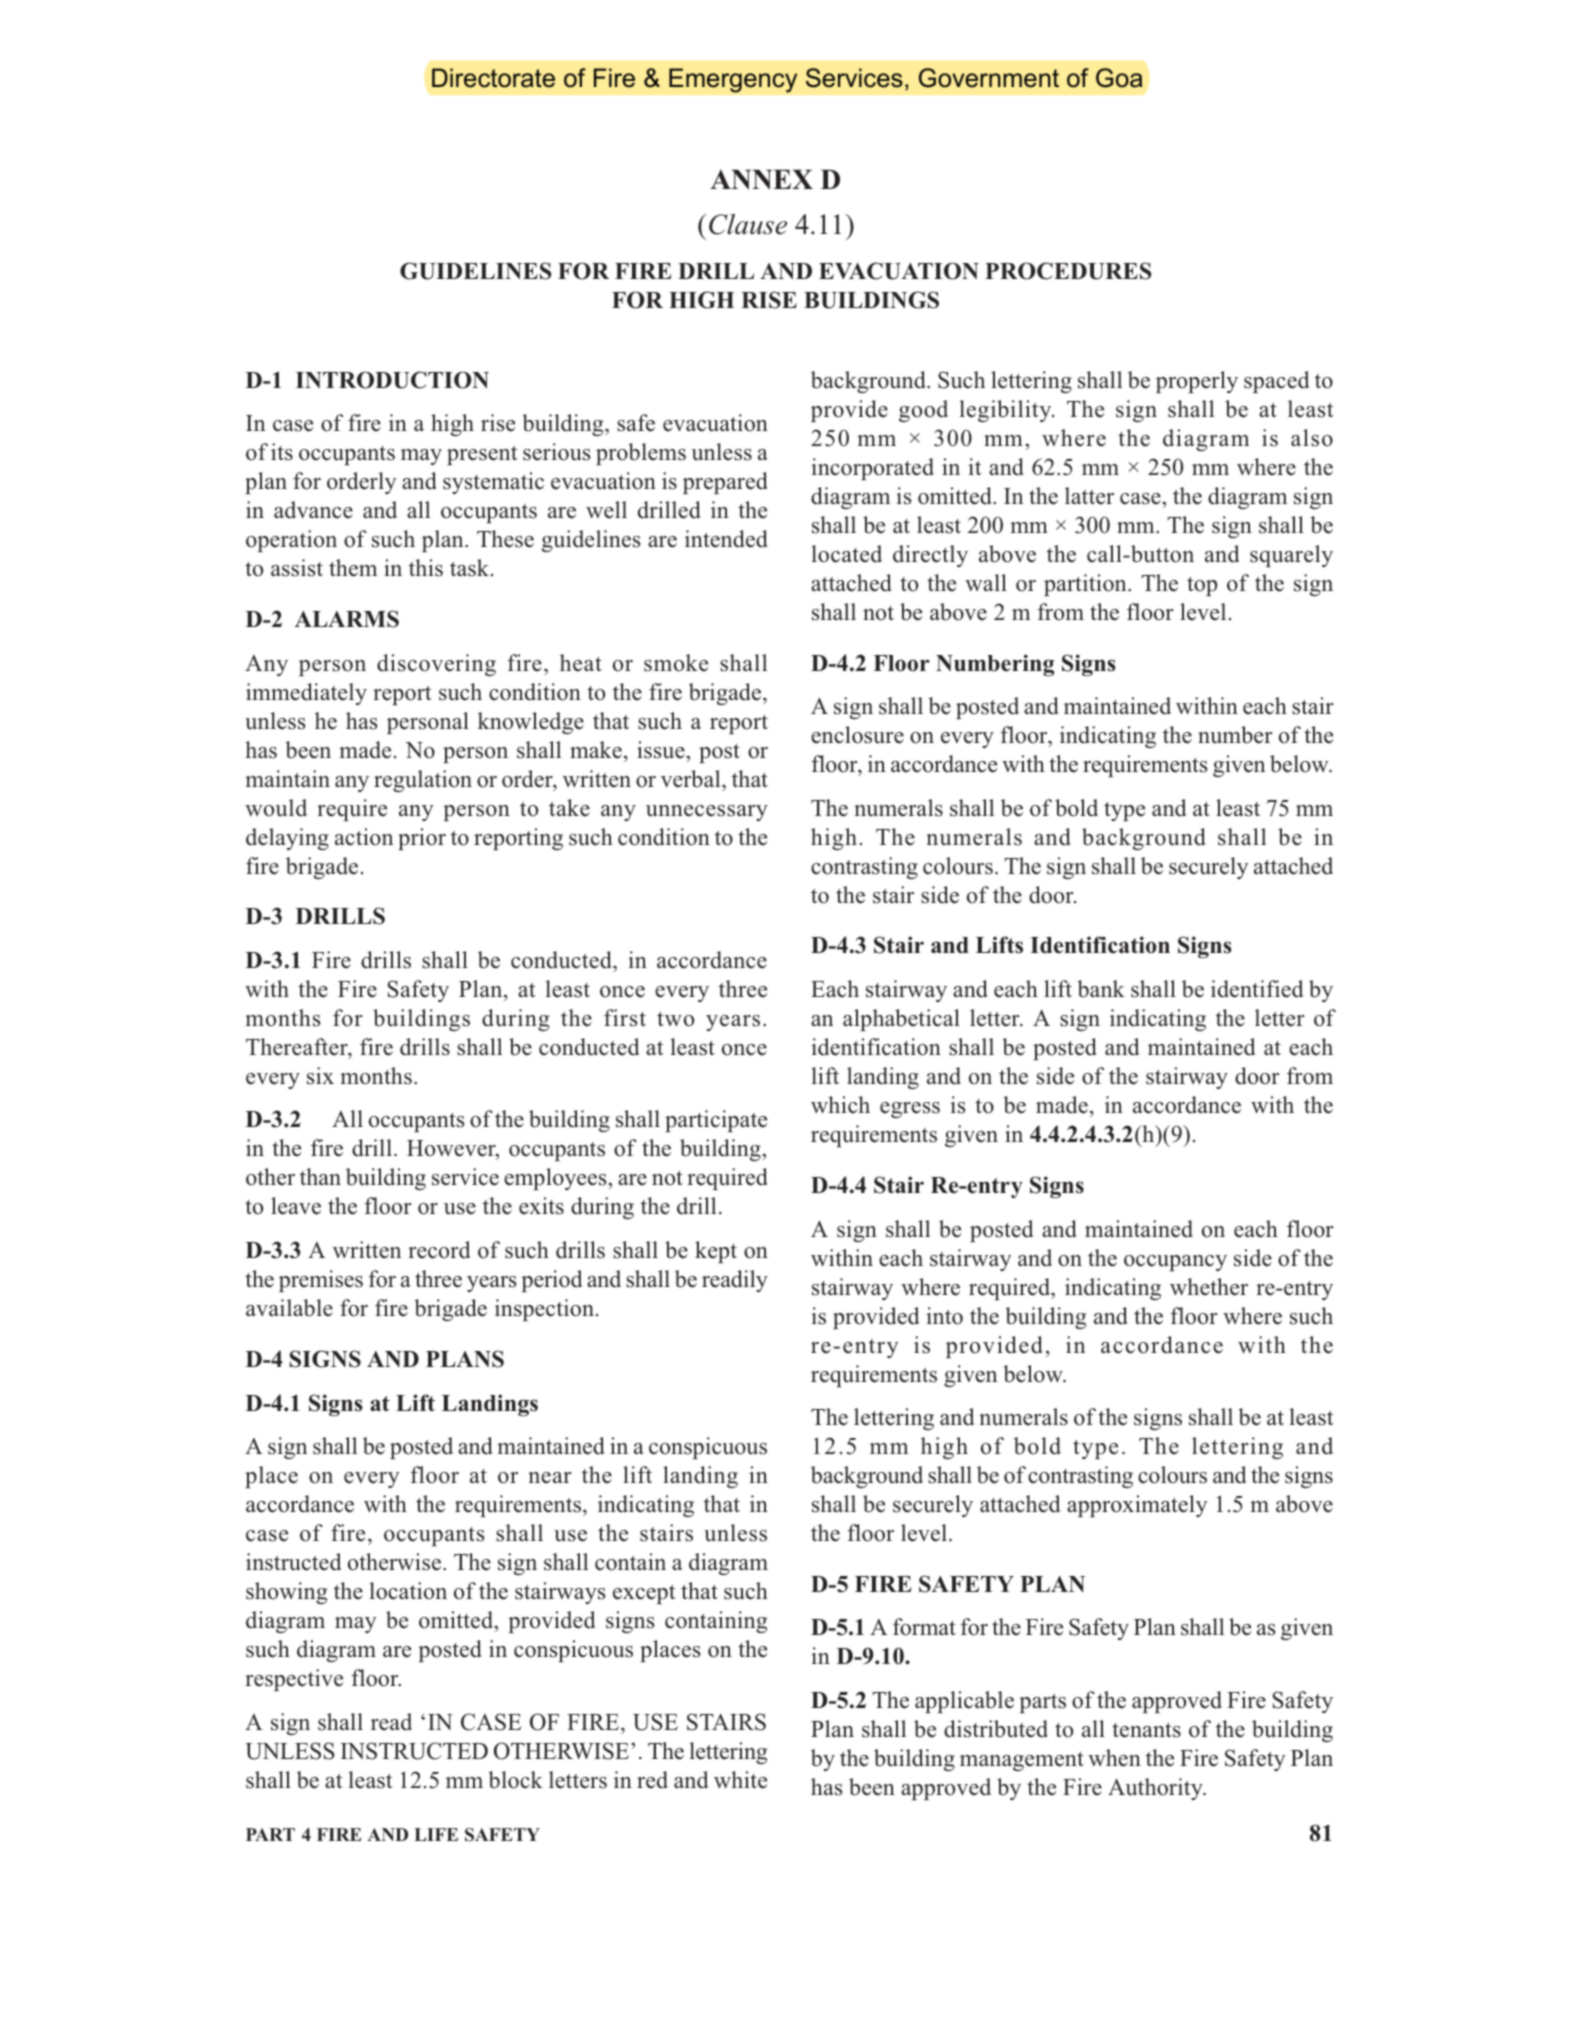 This page has width=1574, height=2036. What do you see at coordinates (1119, 78) in the page?
I see `Goa` at bounding box center [1119, 78].
